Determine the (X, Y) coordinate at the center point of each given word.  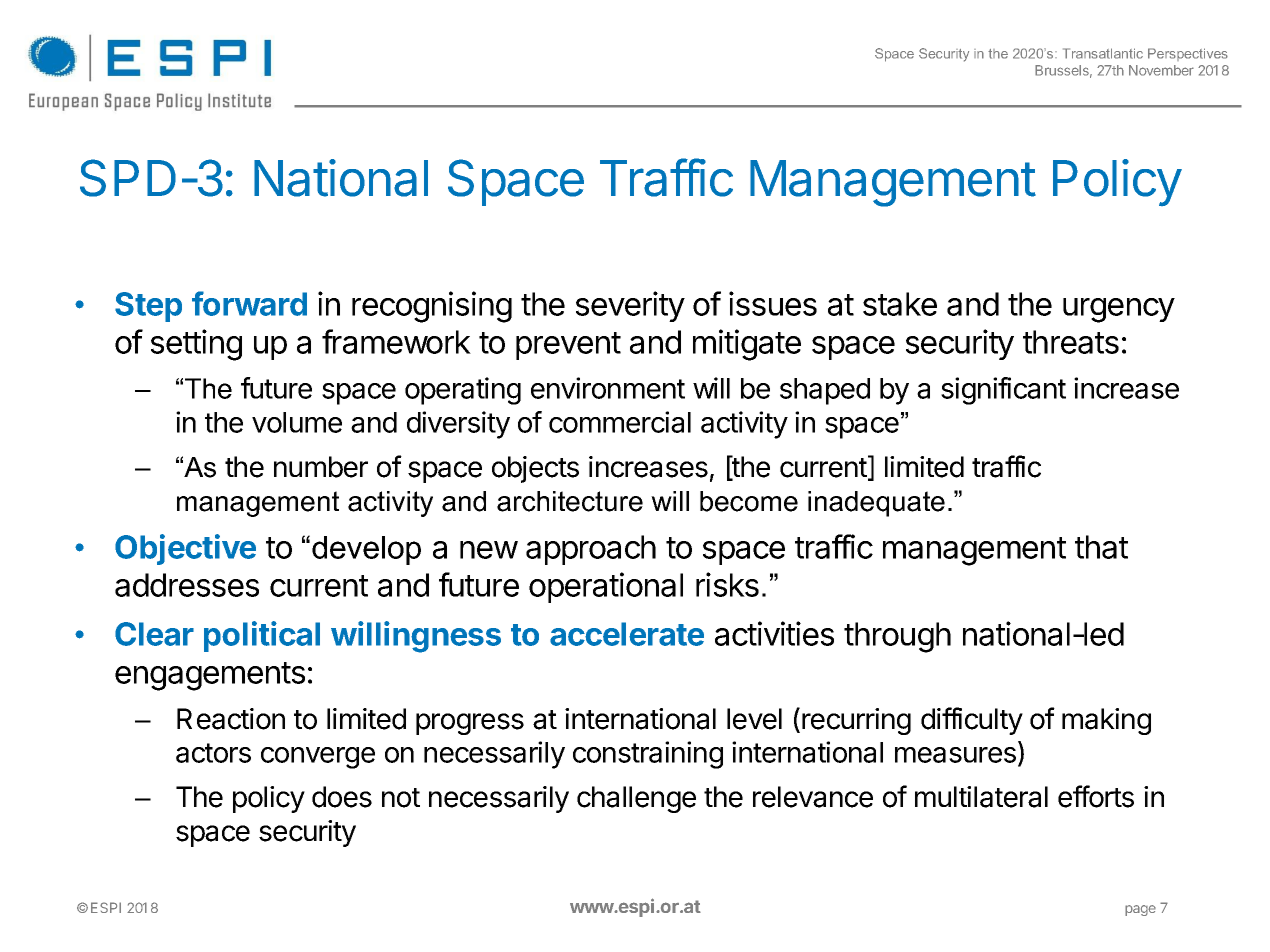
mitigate (747, 345)
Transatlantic (1103, 53)
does (342, 797)
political (262, 636)
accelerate (627, 634)
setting (196, 345)
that (1101, 547)
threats (1071, 342)
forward (249, 303)
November (1161, 70)
